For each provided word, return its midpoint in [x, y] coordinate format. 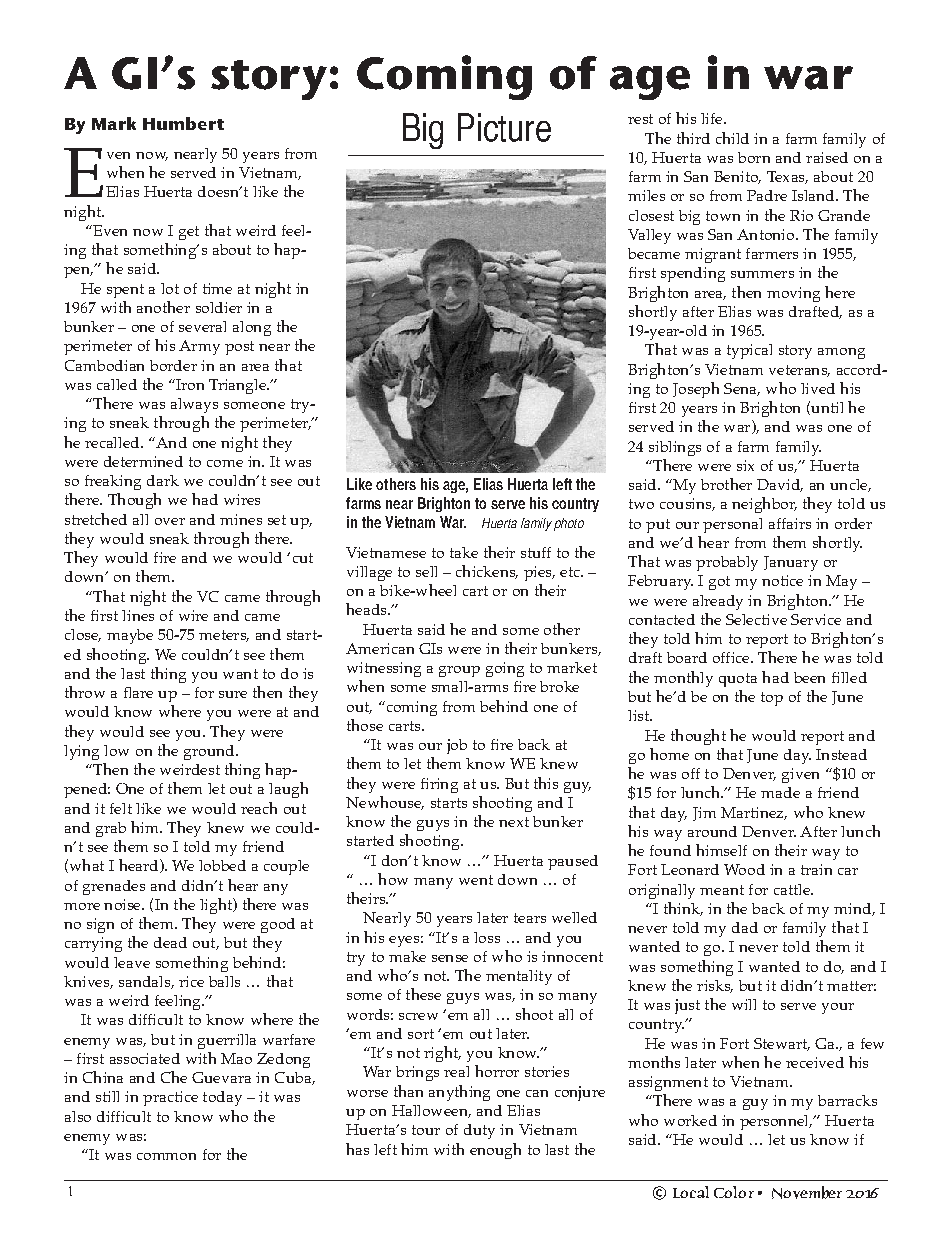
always [194, 405]
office [732, 657]
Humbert [183, 123]
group [459, 671]
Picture [504, 127]
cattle [793, 889]
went [476, 880]
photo [569, 524]
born [754, 157]
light [217, 906]
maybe [130, 636]
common [166, 1156]
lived [818, 388]
